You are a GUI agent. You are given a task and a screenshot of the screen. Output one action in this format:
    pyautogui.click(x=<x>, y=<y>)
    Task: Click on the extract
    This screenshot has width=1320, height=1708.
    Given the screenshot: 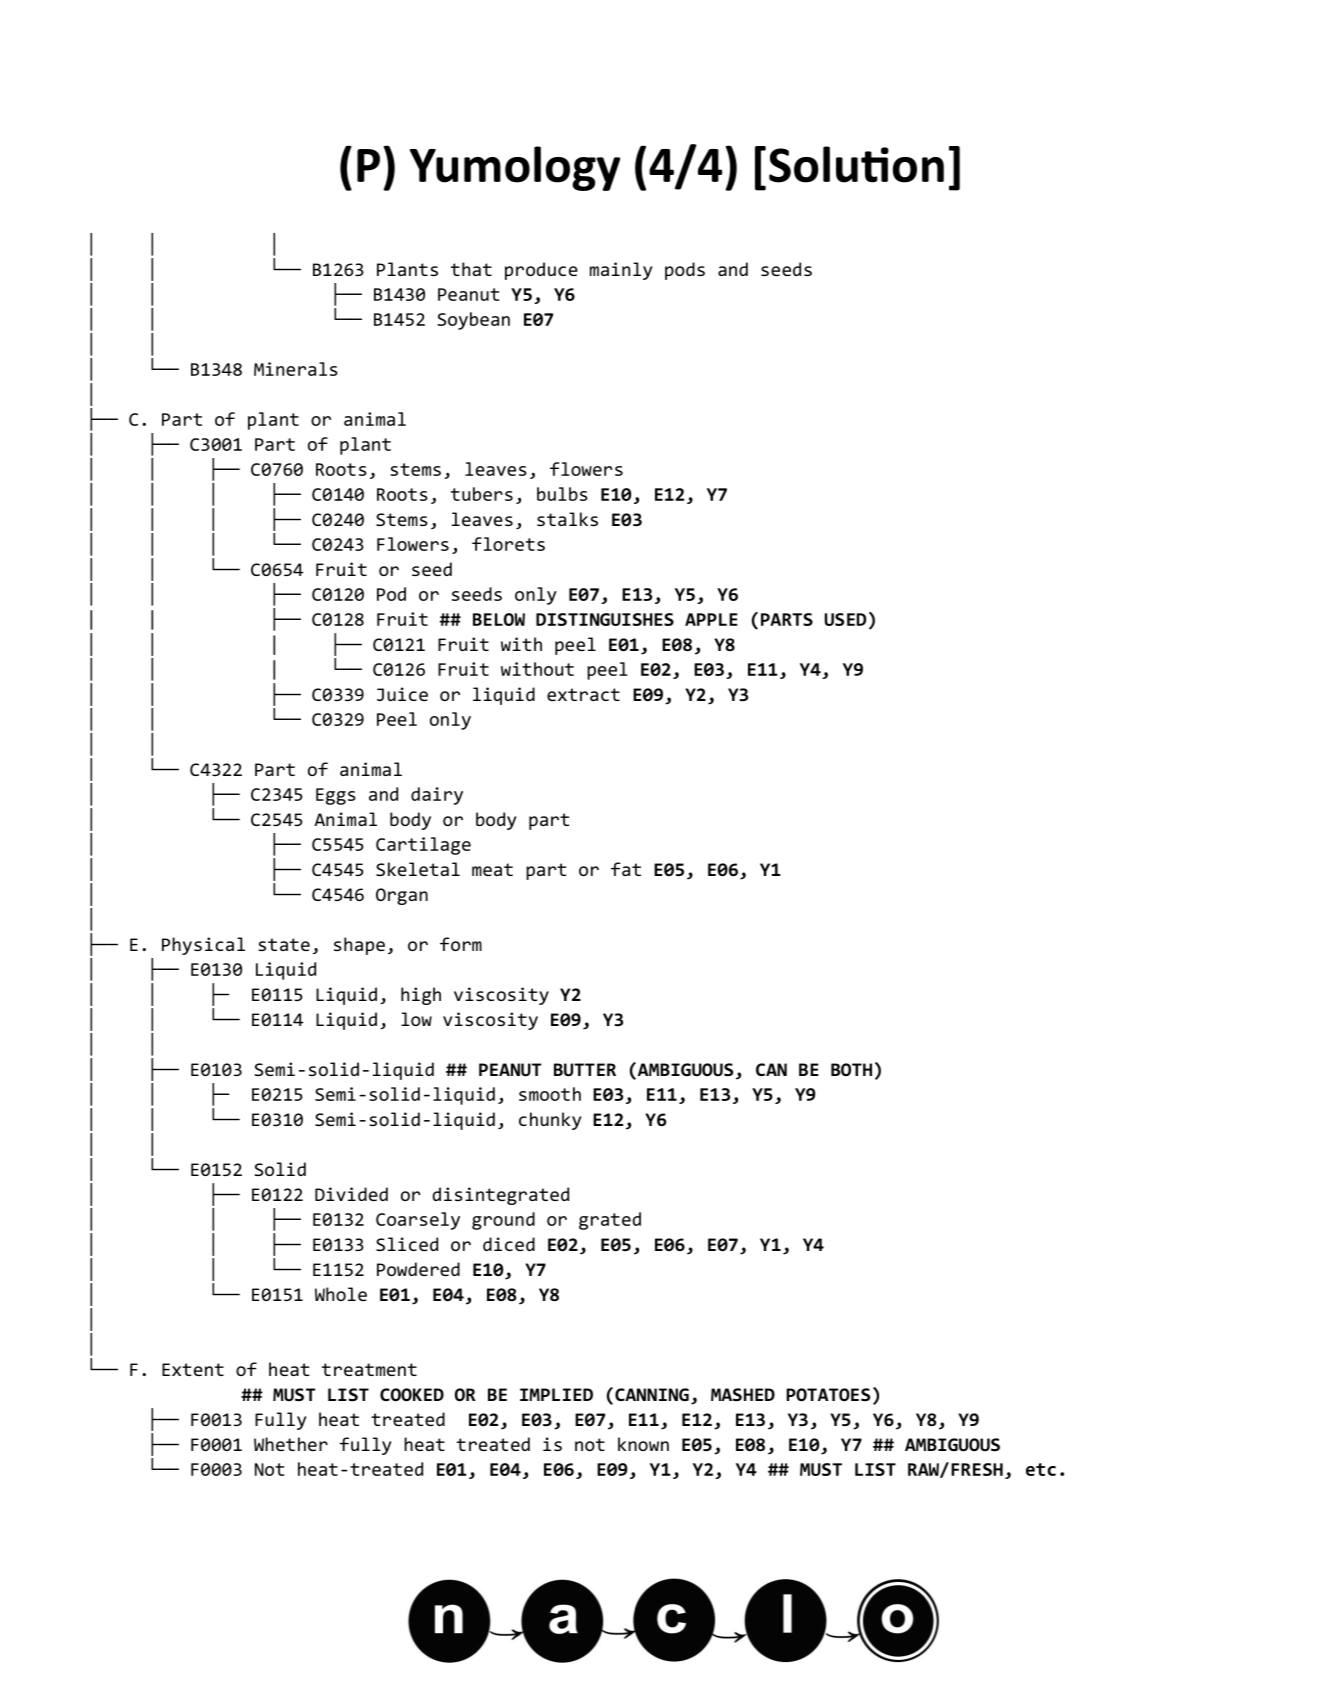 What is the action you would take?
    pyautogui.click(x=583, y=694)
